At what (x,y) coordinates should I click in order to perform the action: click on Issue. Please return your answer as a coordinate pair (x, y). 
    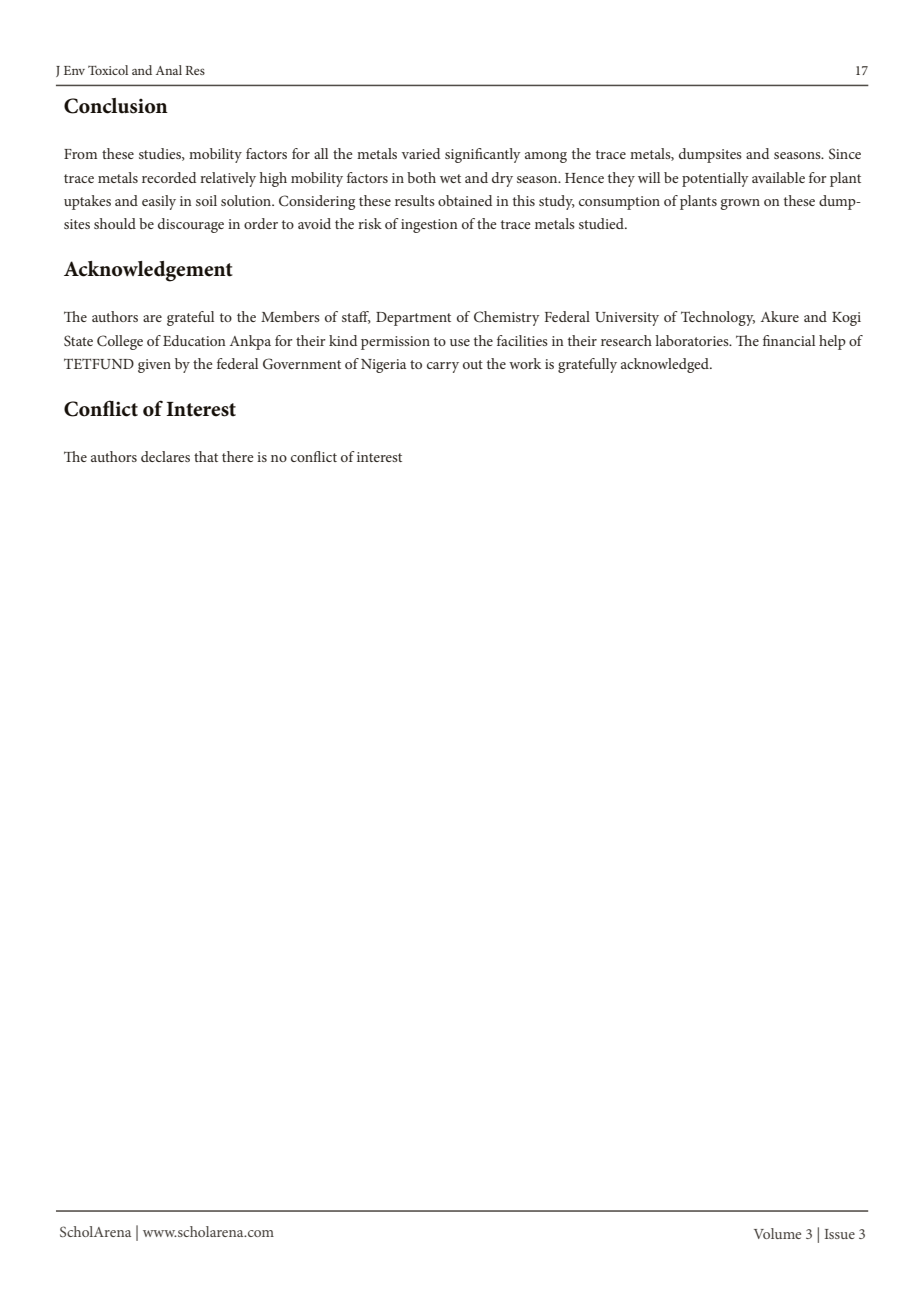
    Looking at the image, I should click on (840, 1234).
